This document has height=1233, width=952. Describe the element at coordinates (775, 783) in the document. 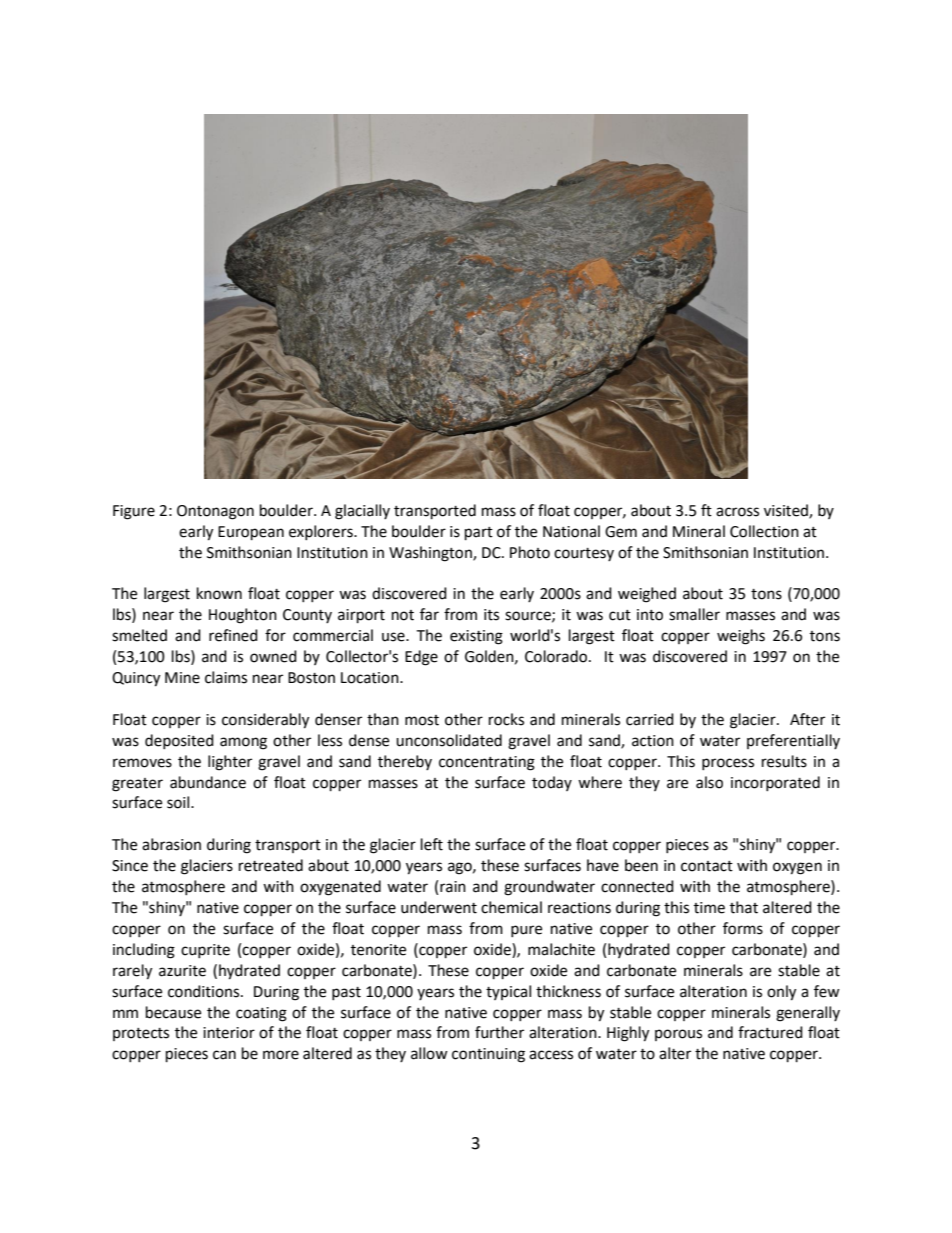

I see `incorporated` at that location.
